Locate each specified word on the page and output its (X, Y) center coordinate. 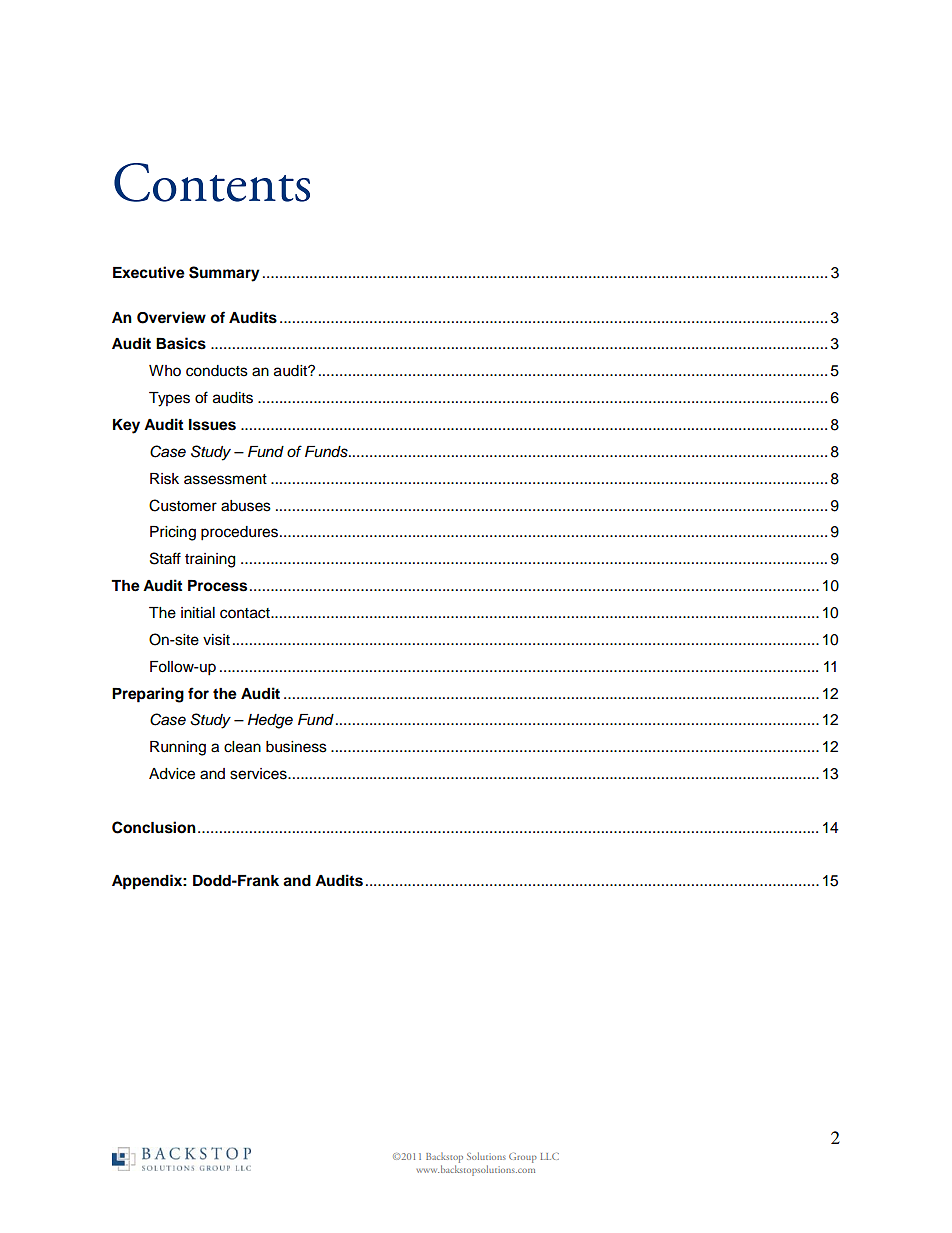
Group (523, 1158)
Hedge (270, 721)
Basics (181, 343)
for (198, 693)
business (296, 747)
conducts (217, 371)
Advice (172, 774)
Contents (212, 182)
